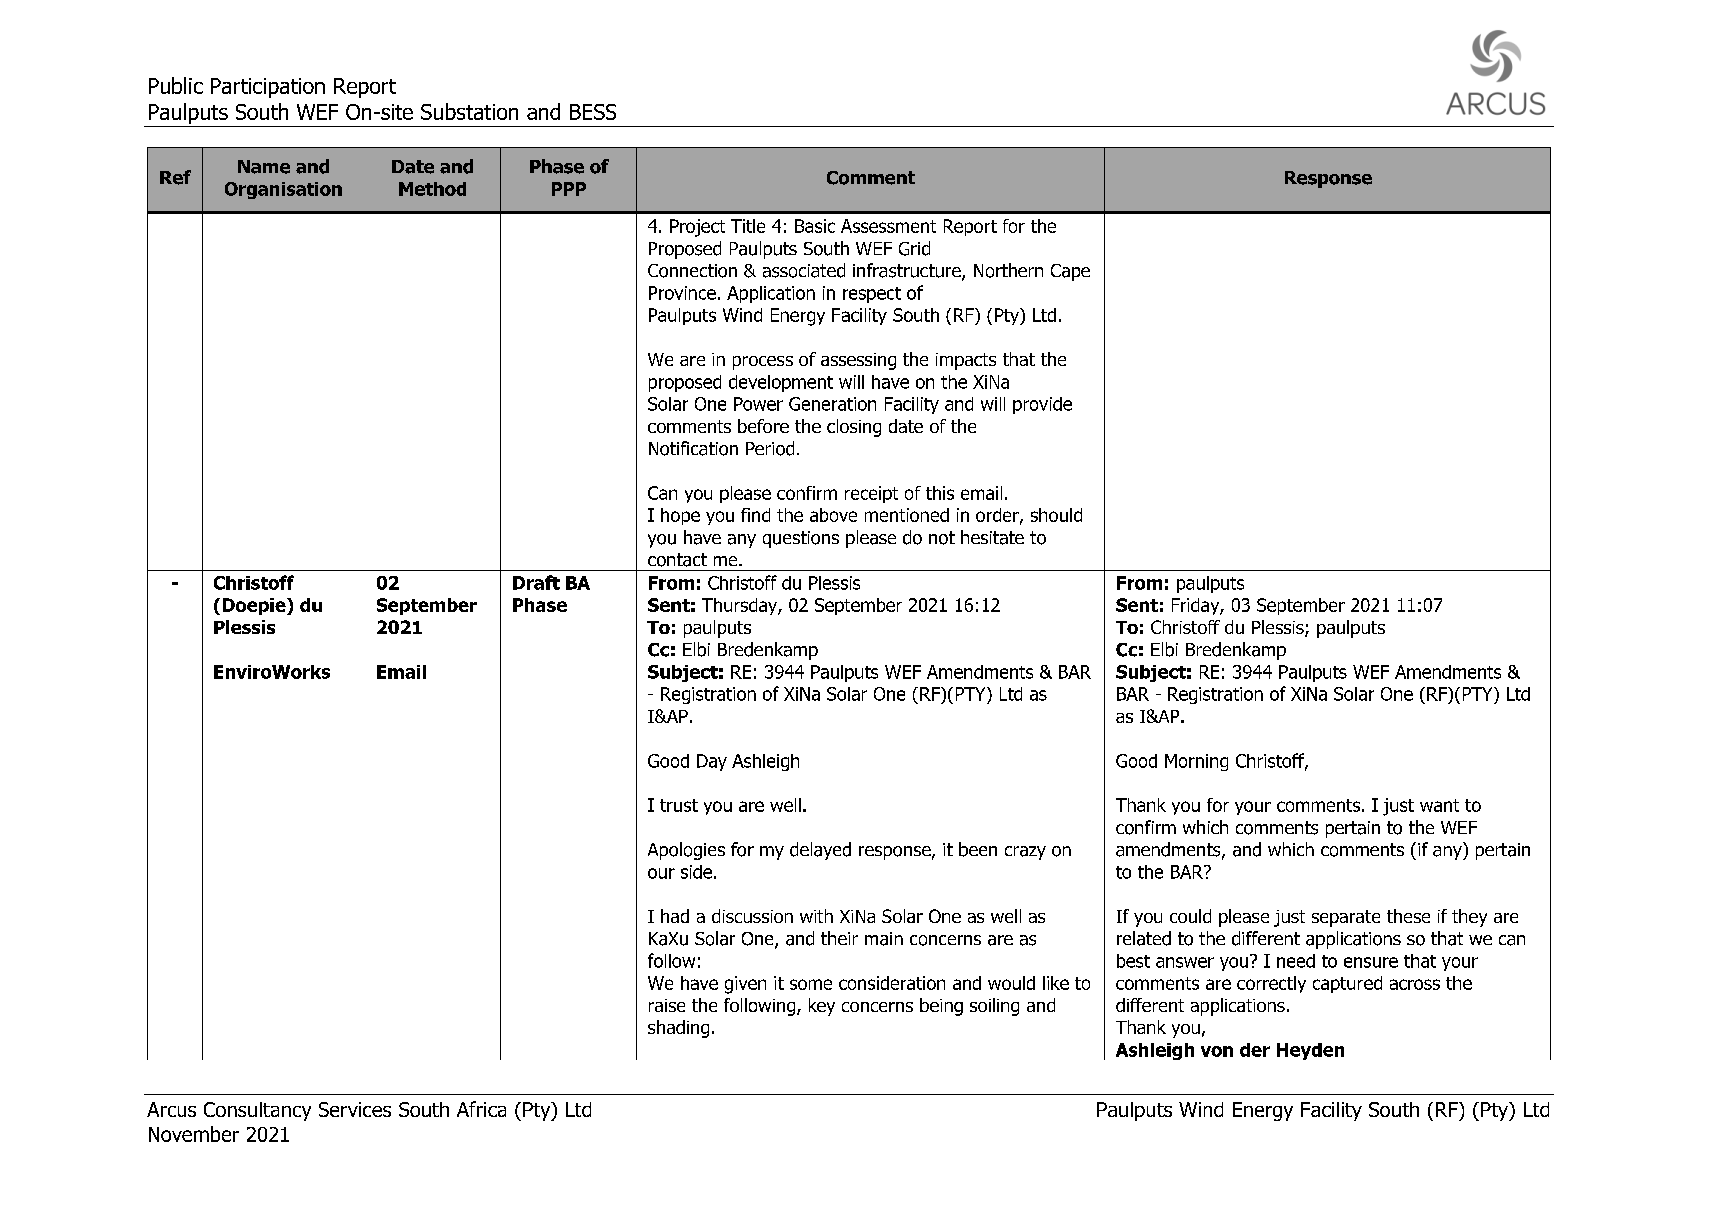  Describe the element at coordinates (1196, 762) in the screenshot. I see `Morning` at that location.
